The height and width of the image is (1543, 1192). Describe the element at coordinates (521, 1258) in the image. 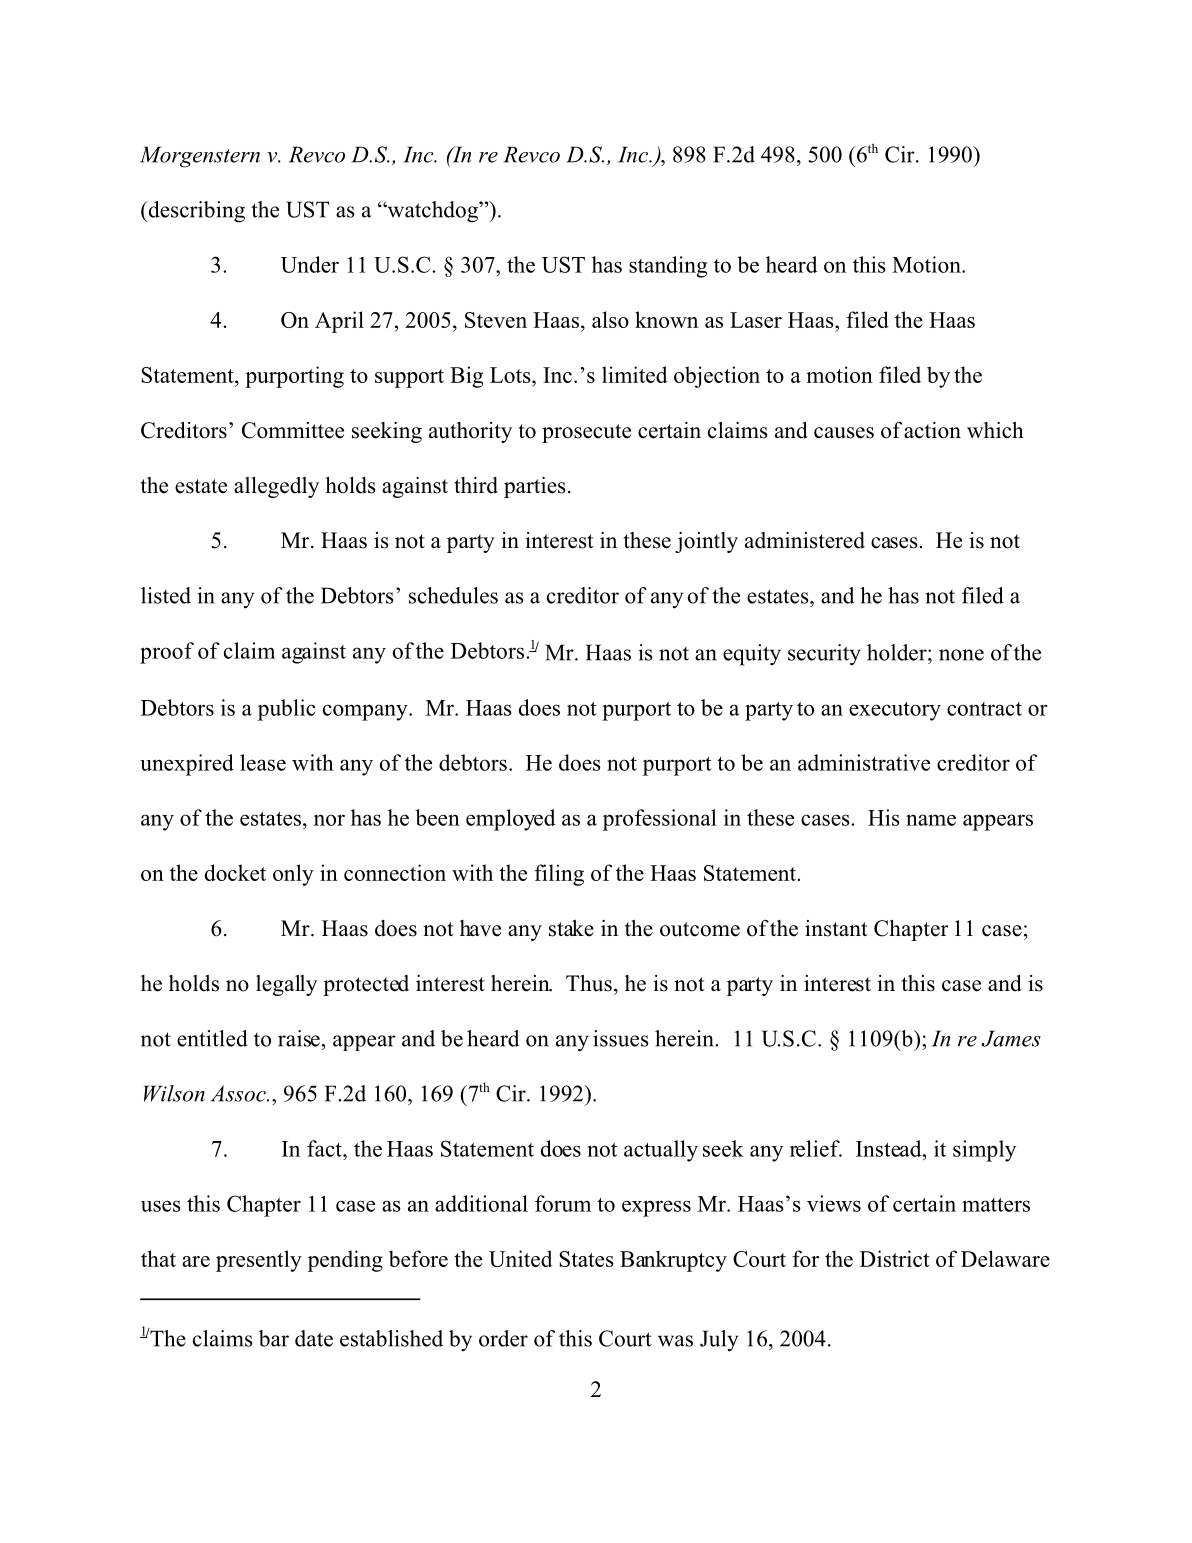

I see `United` at that location.
